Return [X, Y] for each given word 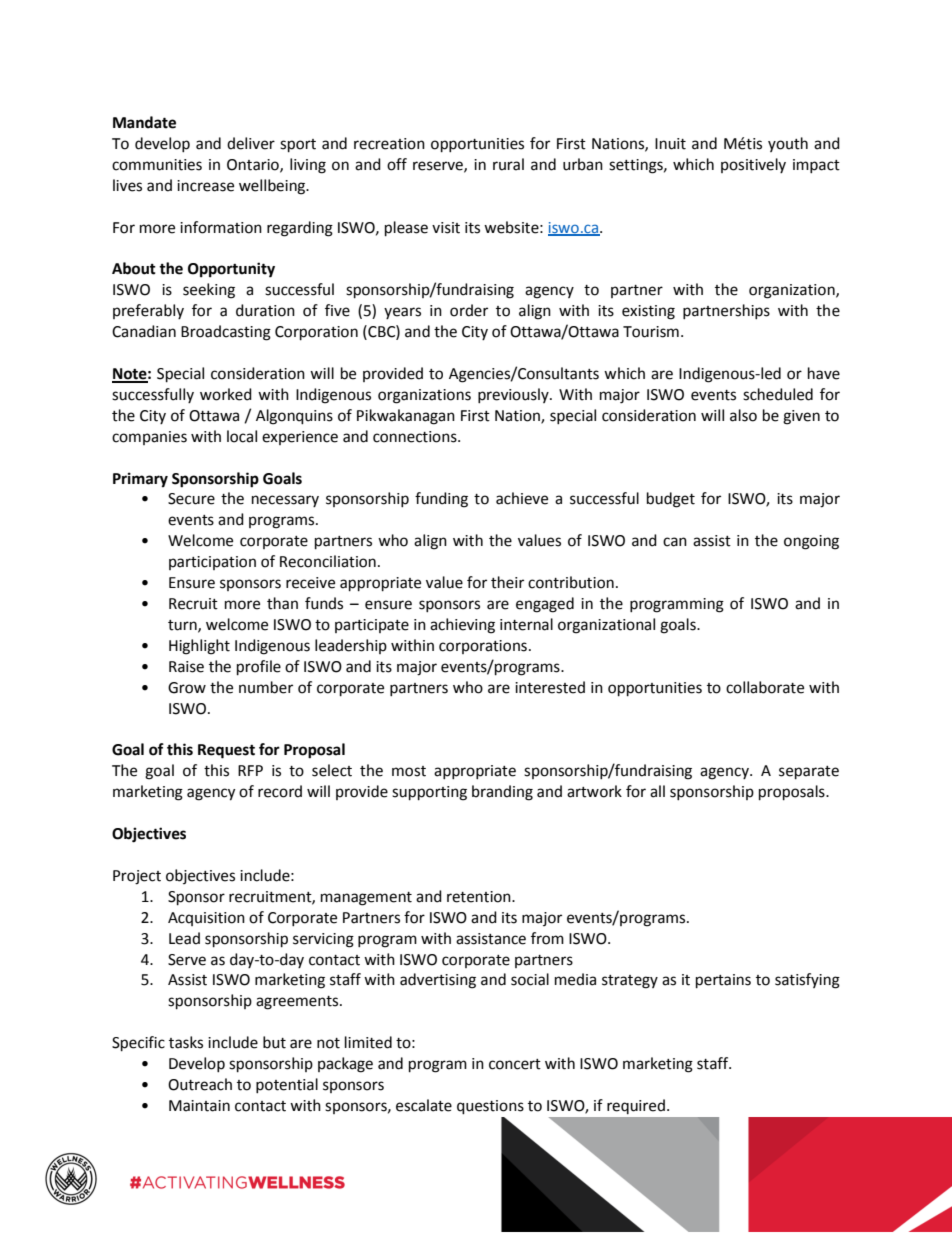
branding [502, 793]
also [743, 415]
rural [508, 164]
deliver [251, 143]
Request [226, 751]
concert [515, 1064]
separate [809, 773]
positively [753, 165]
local [242, 436]
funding [441, 500]
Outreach [200, 1084]
